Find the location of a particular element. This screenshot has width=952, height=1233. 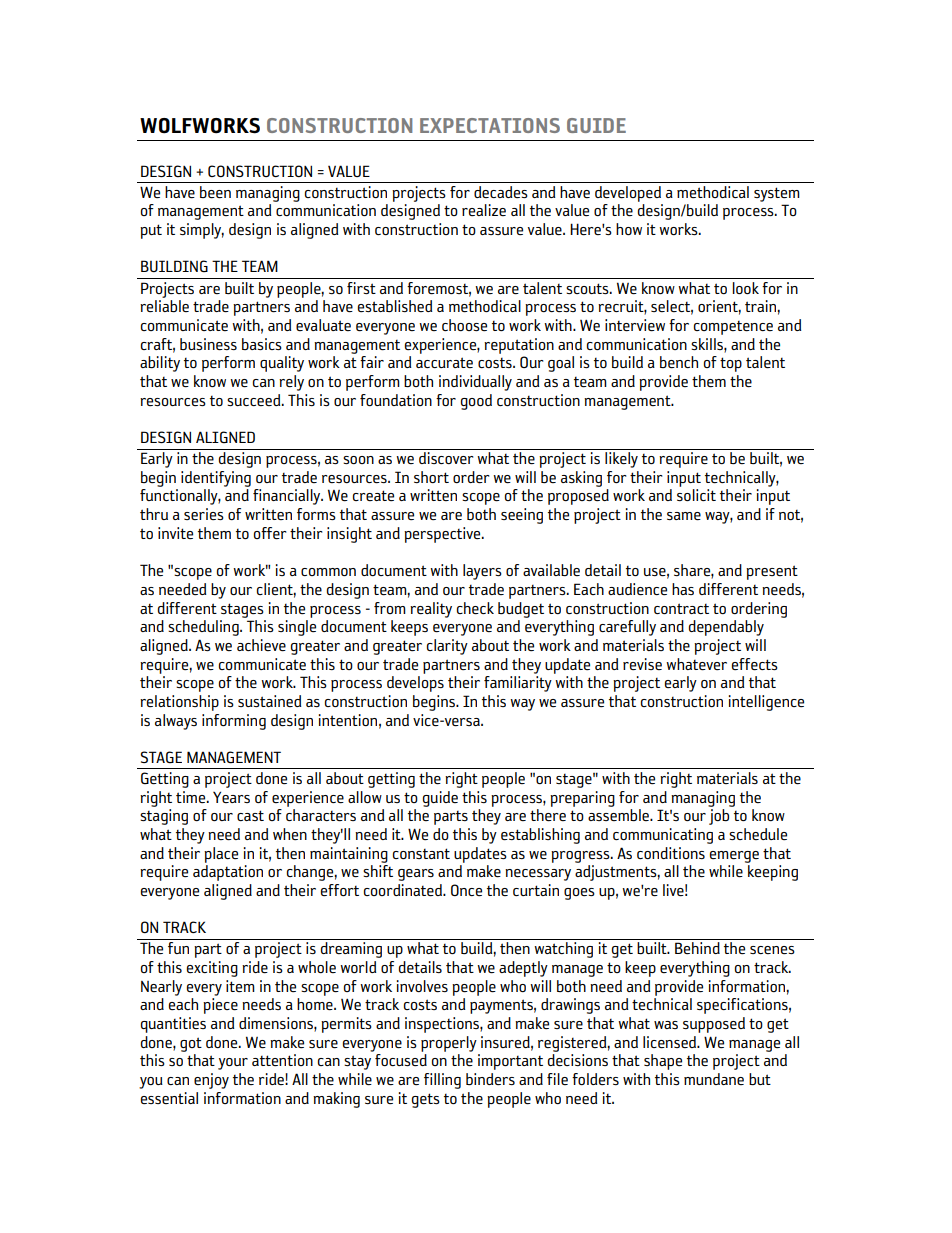

your is located at coordinates (233, 1064).
